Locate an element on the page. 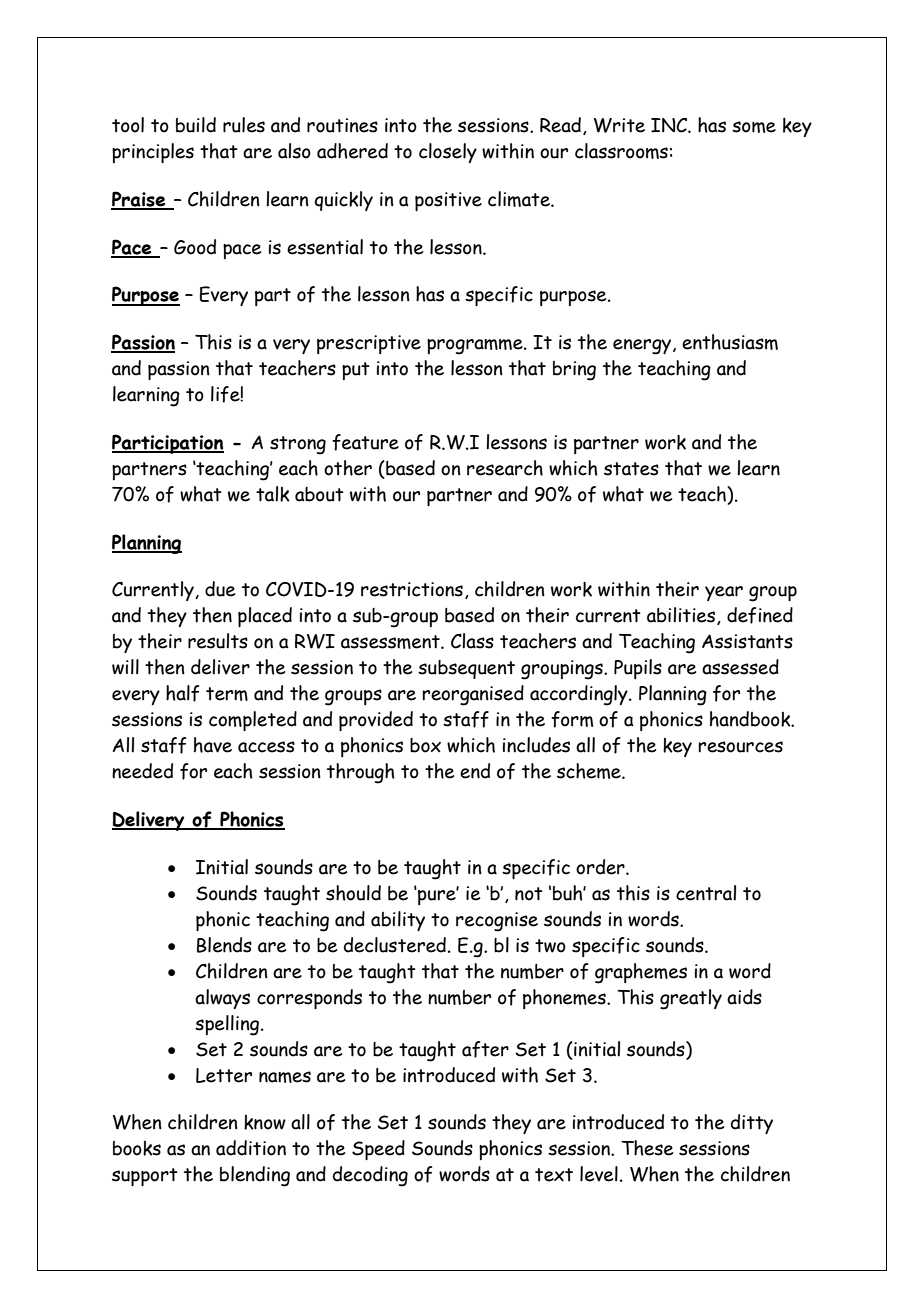  box is located at coordinates (425, 745).
